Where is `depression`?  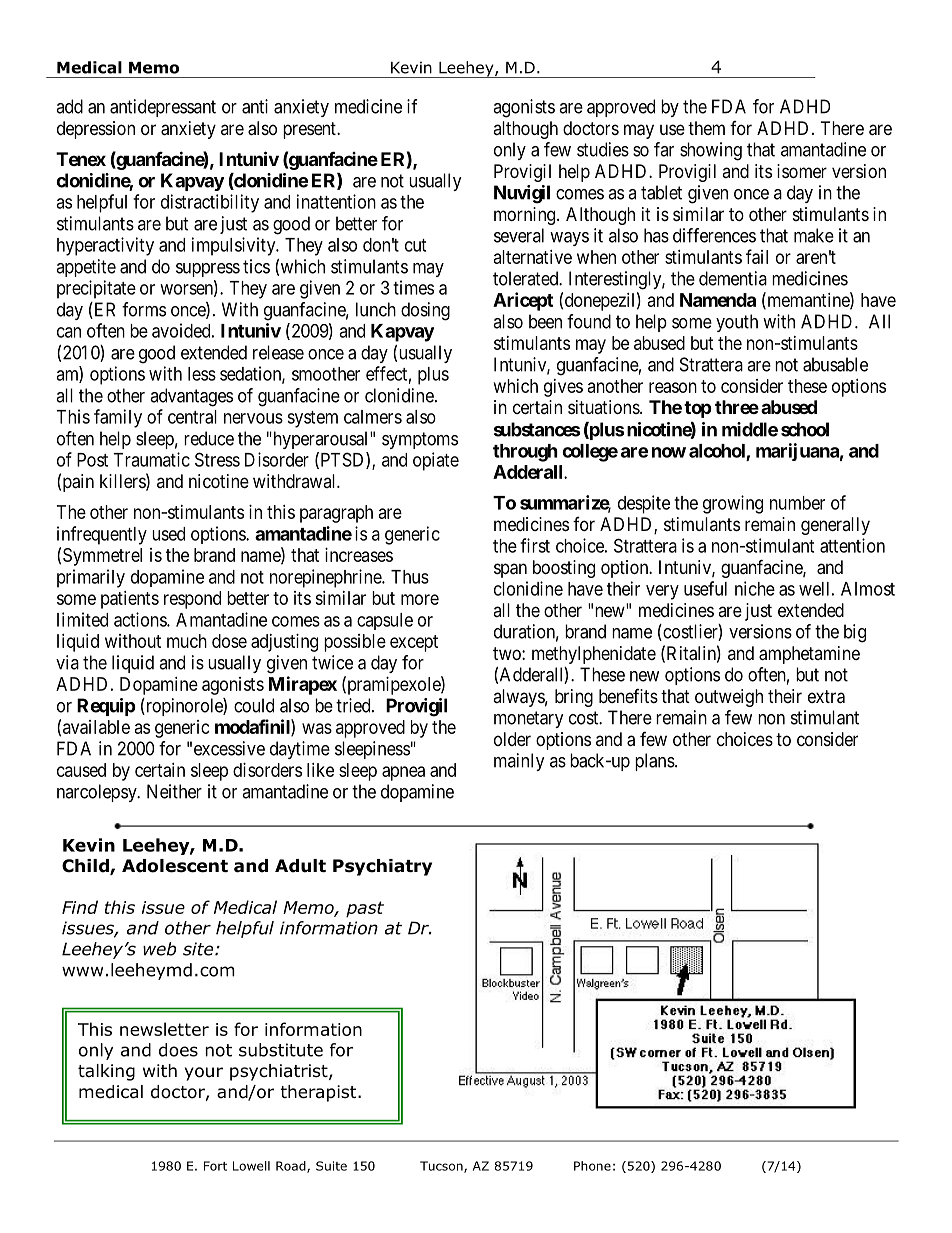
depression is located at coordinates (96, 130).
